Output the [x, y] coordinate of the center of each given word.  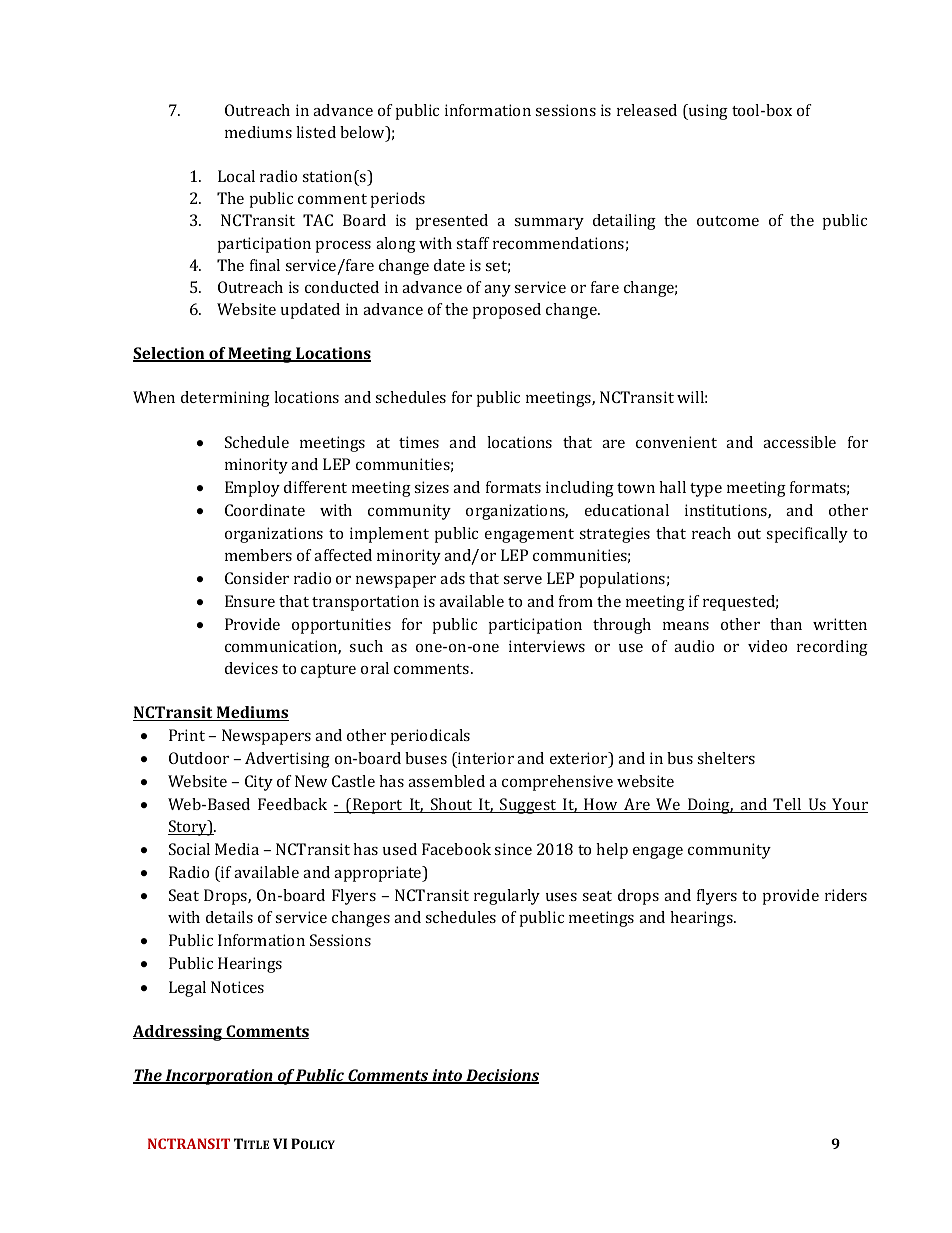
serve [522, 580]
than [786, 624]
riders [846, 895]
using [707, 112]
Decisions [501, 1076]
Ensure [250, 601]
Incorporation [219, 1077]
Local [236, 176]
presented [452, 222]
